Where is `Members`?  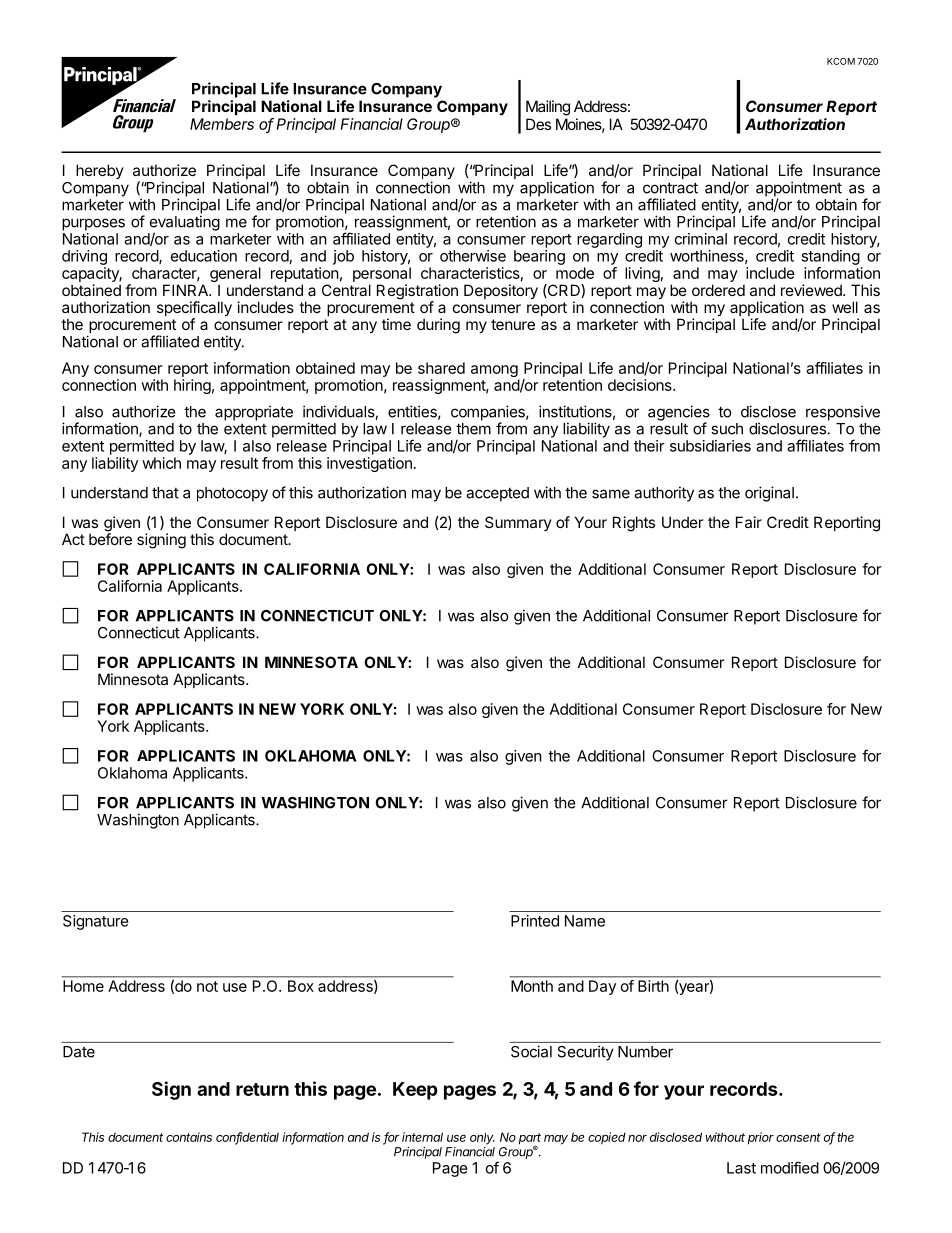
Members is located at coordinates (222, 124).
